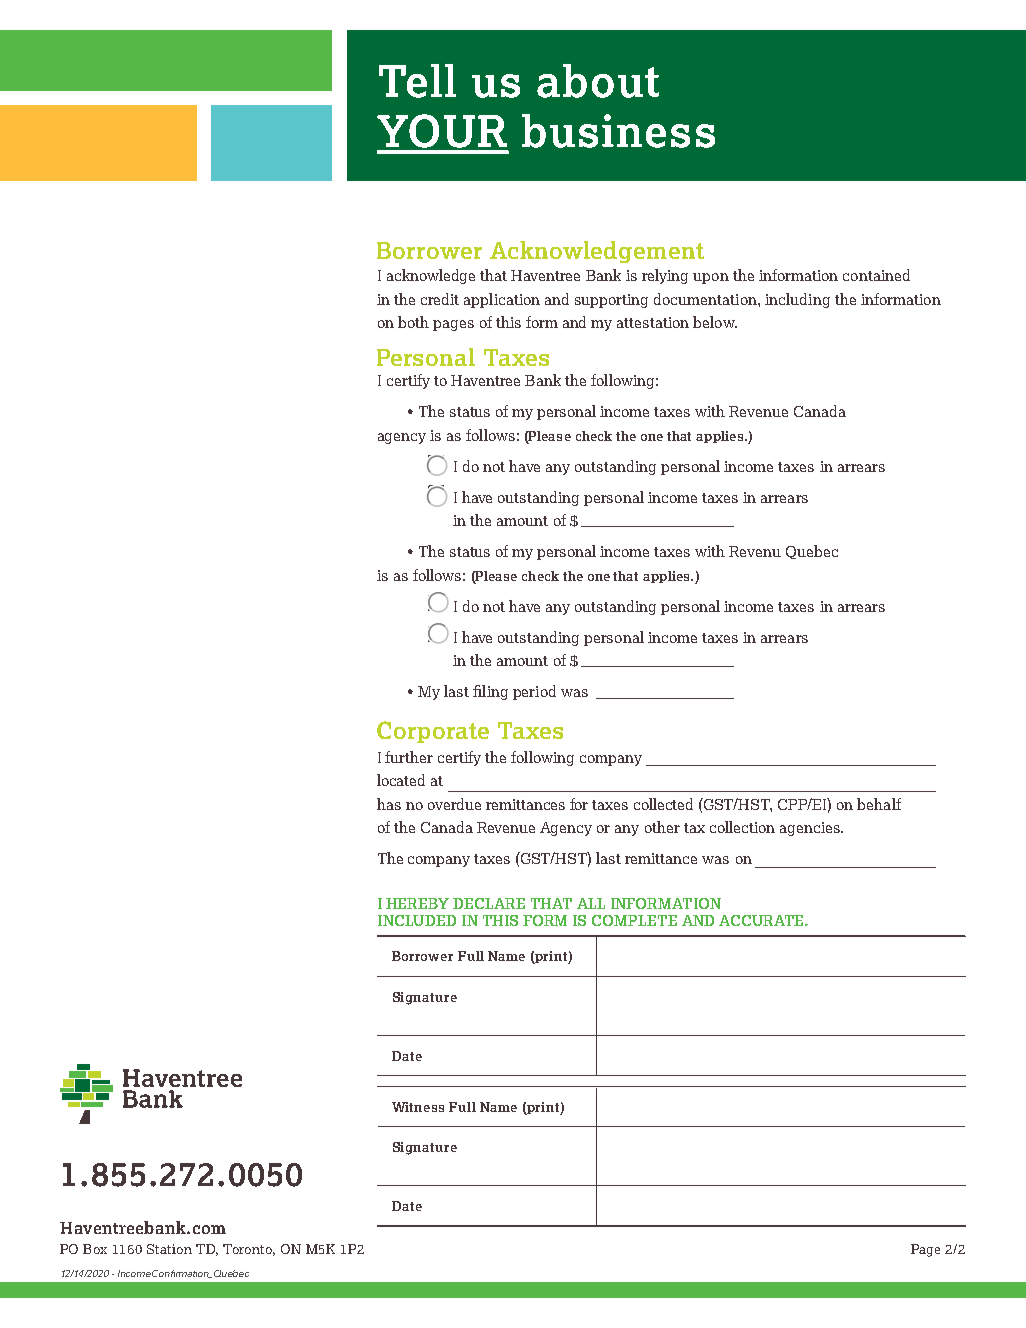 The image size is (1026, 1328). Describe the element at coordinates (598, 81) in the document. I see `about` at that location.
